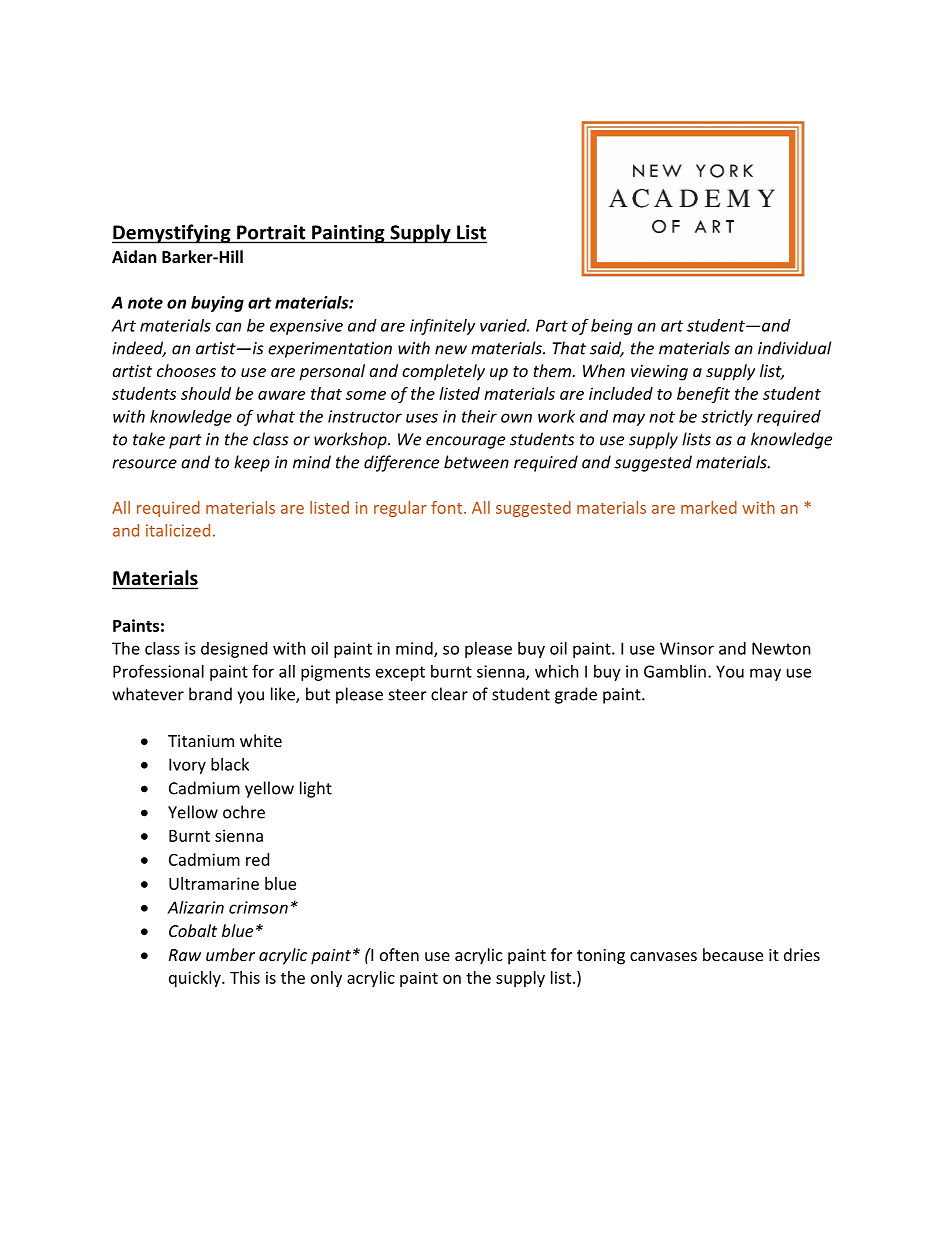  Describe the element at coordinates (206, 393) in the screenshot. I see `should` at that location.
